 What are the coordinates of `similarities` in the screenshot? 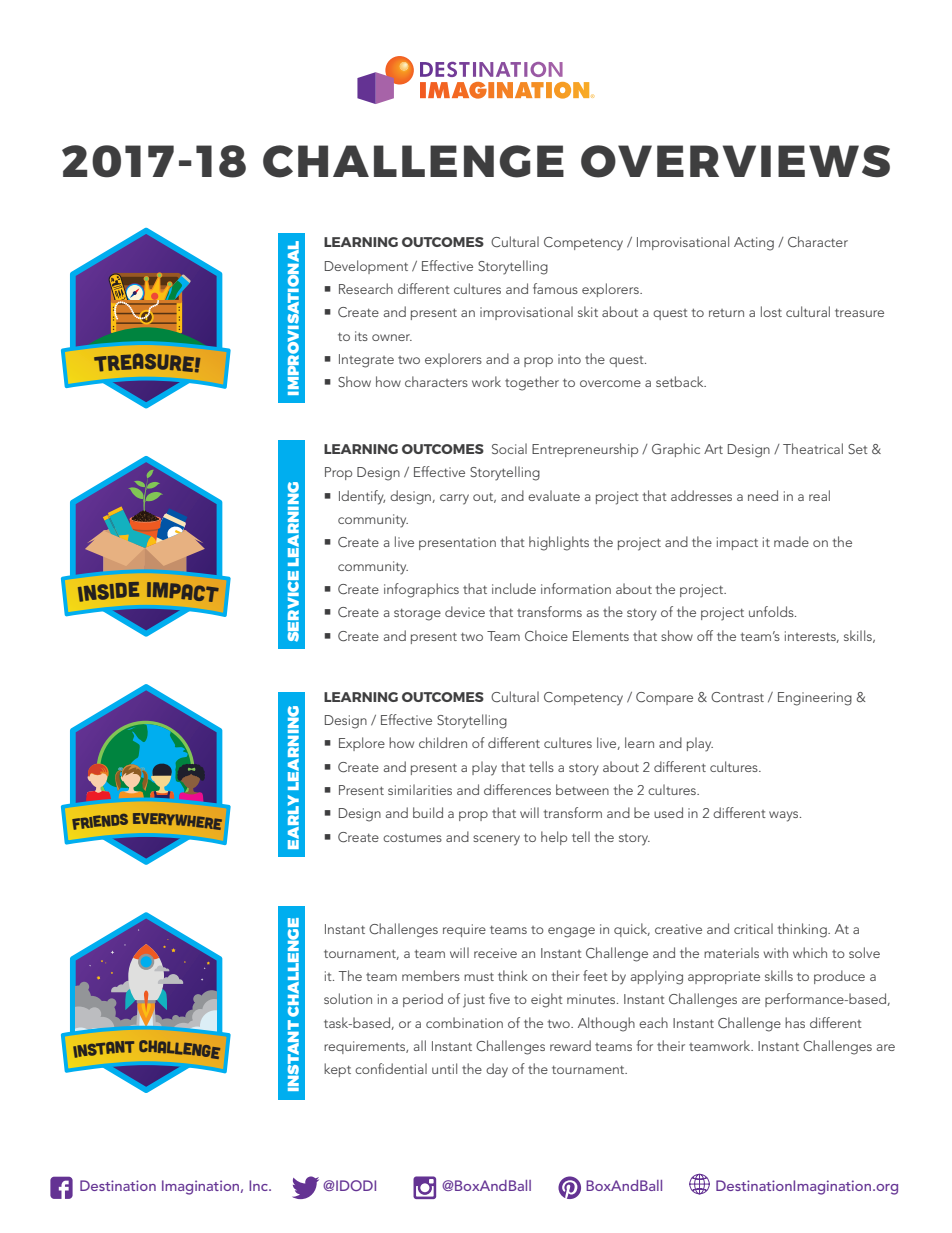 It's located at (420, 789).
